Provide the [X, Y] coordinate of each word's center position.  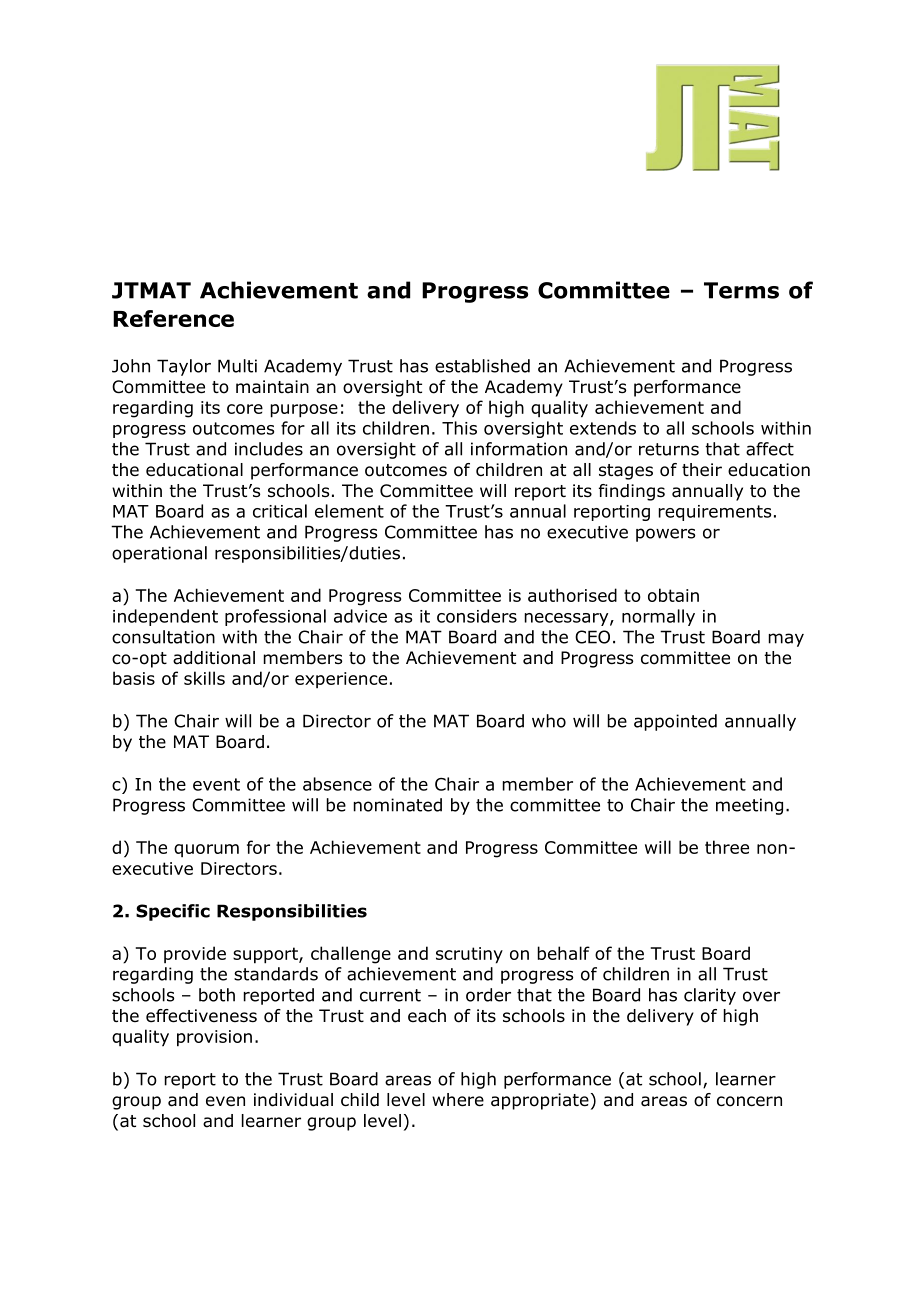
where [458, 1100]
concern [749, 1101]
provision [214, 1038]
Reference [173, 318]
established [482, 366]
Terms [741, 290]
